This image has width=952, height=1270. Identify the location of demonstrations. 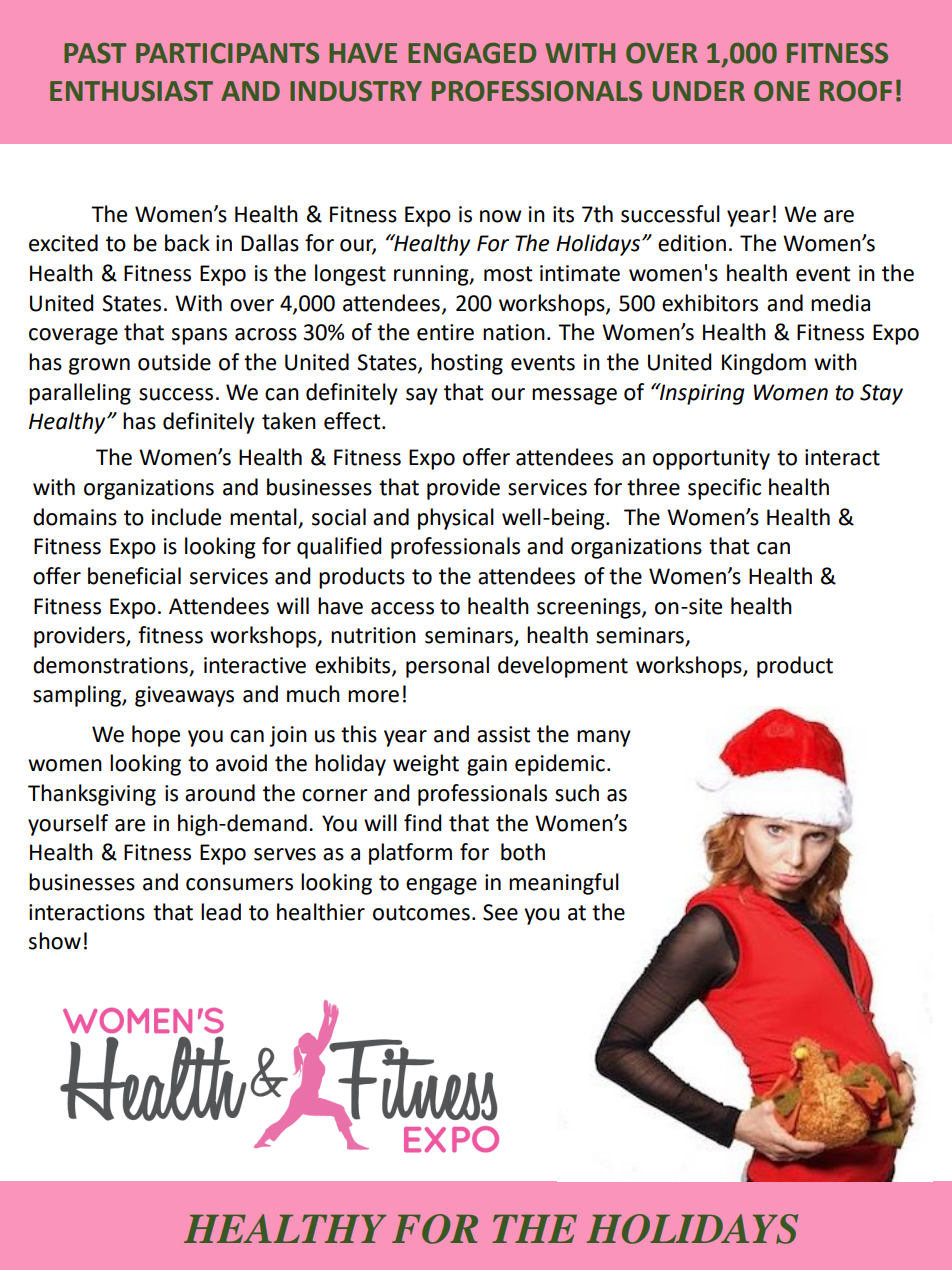
(110, 665).
